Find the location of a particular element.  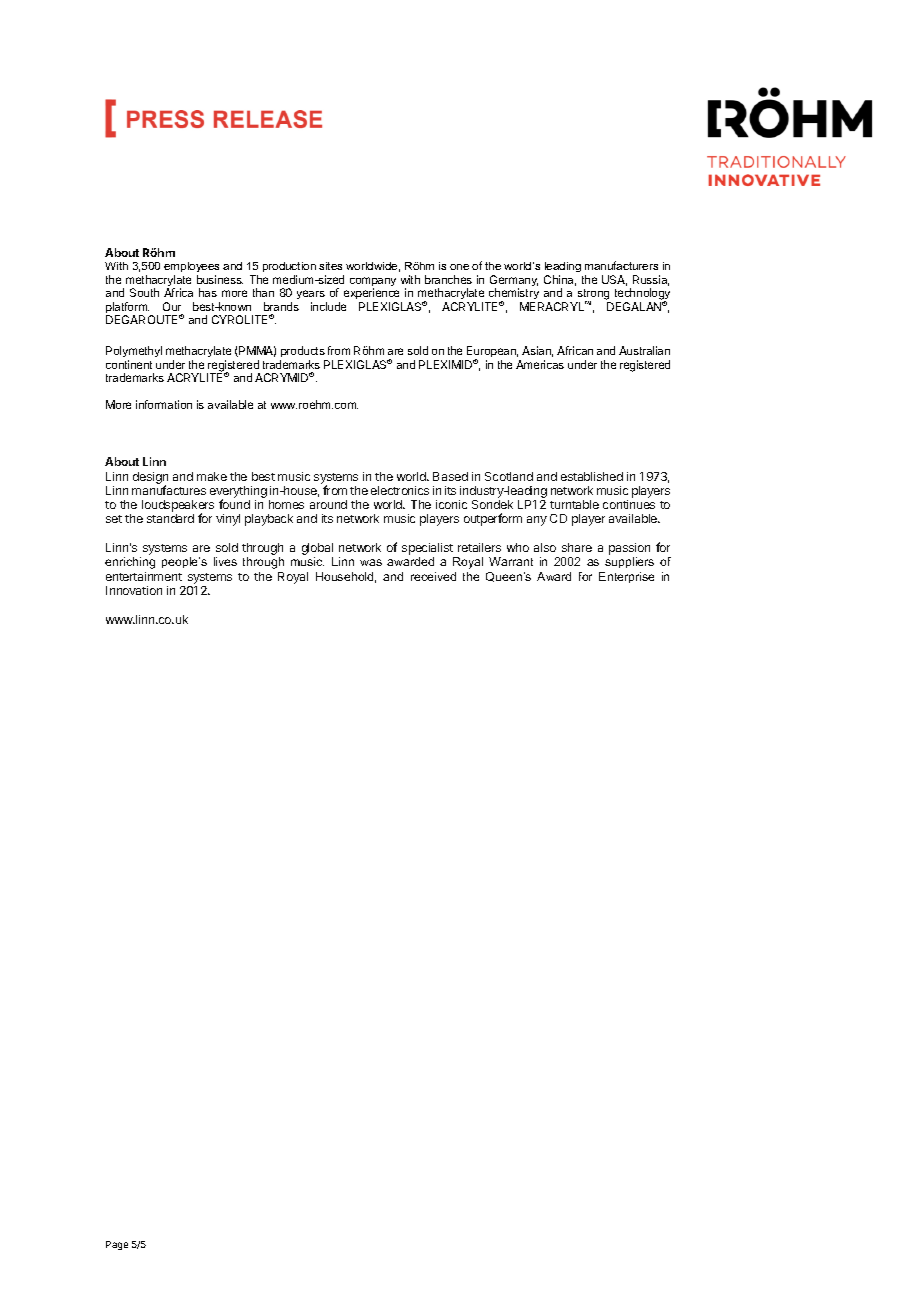

Our is located at coordinates (172, 306).
